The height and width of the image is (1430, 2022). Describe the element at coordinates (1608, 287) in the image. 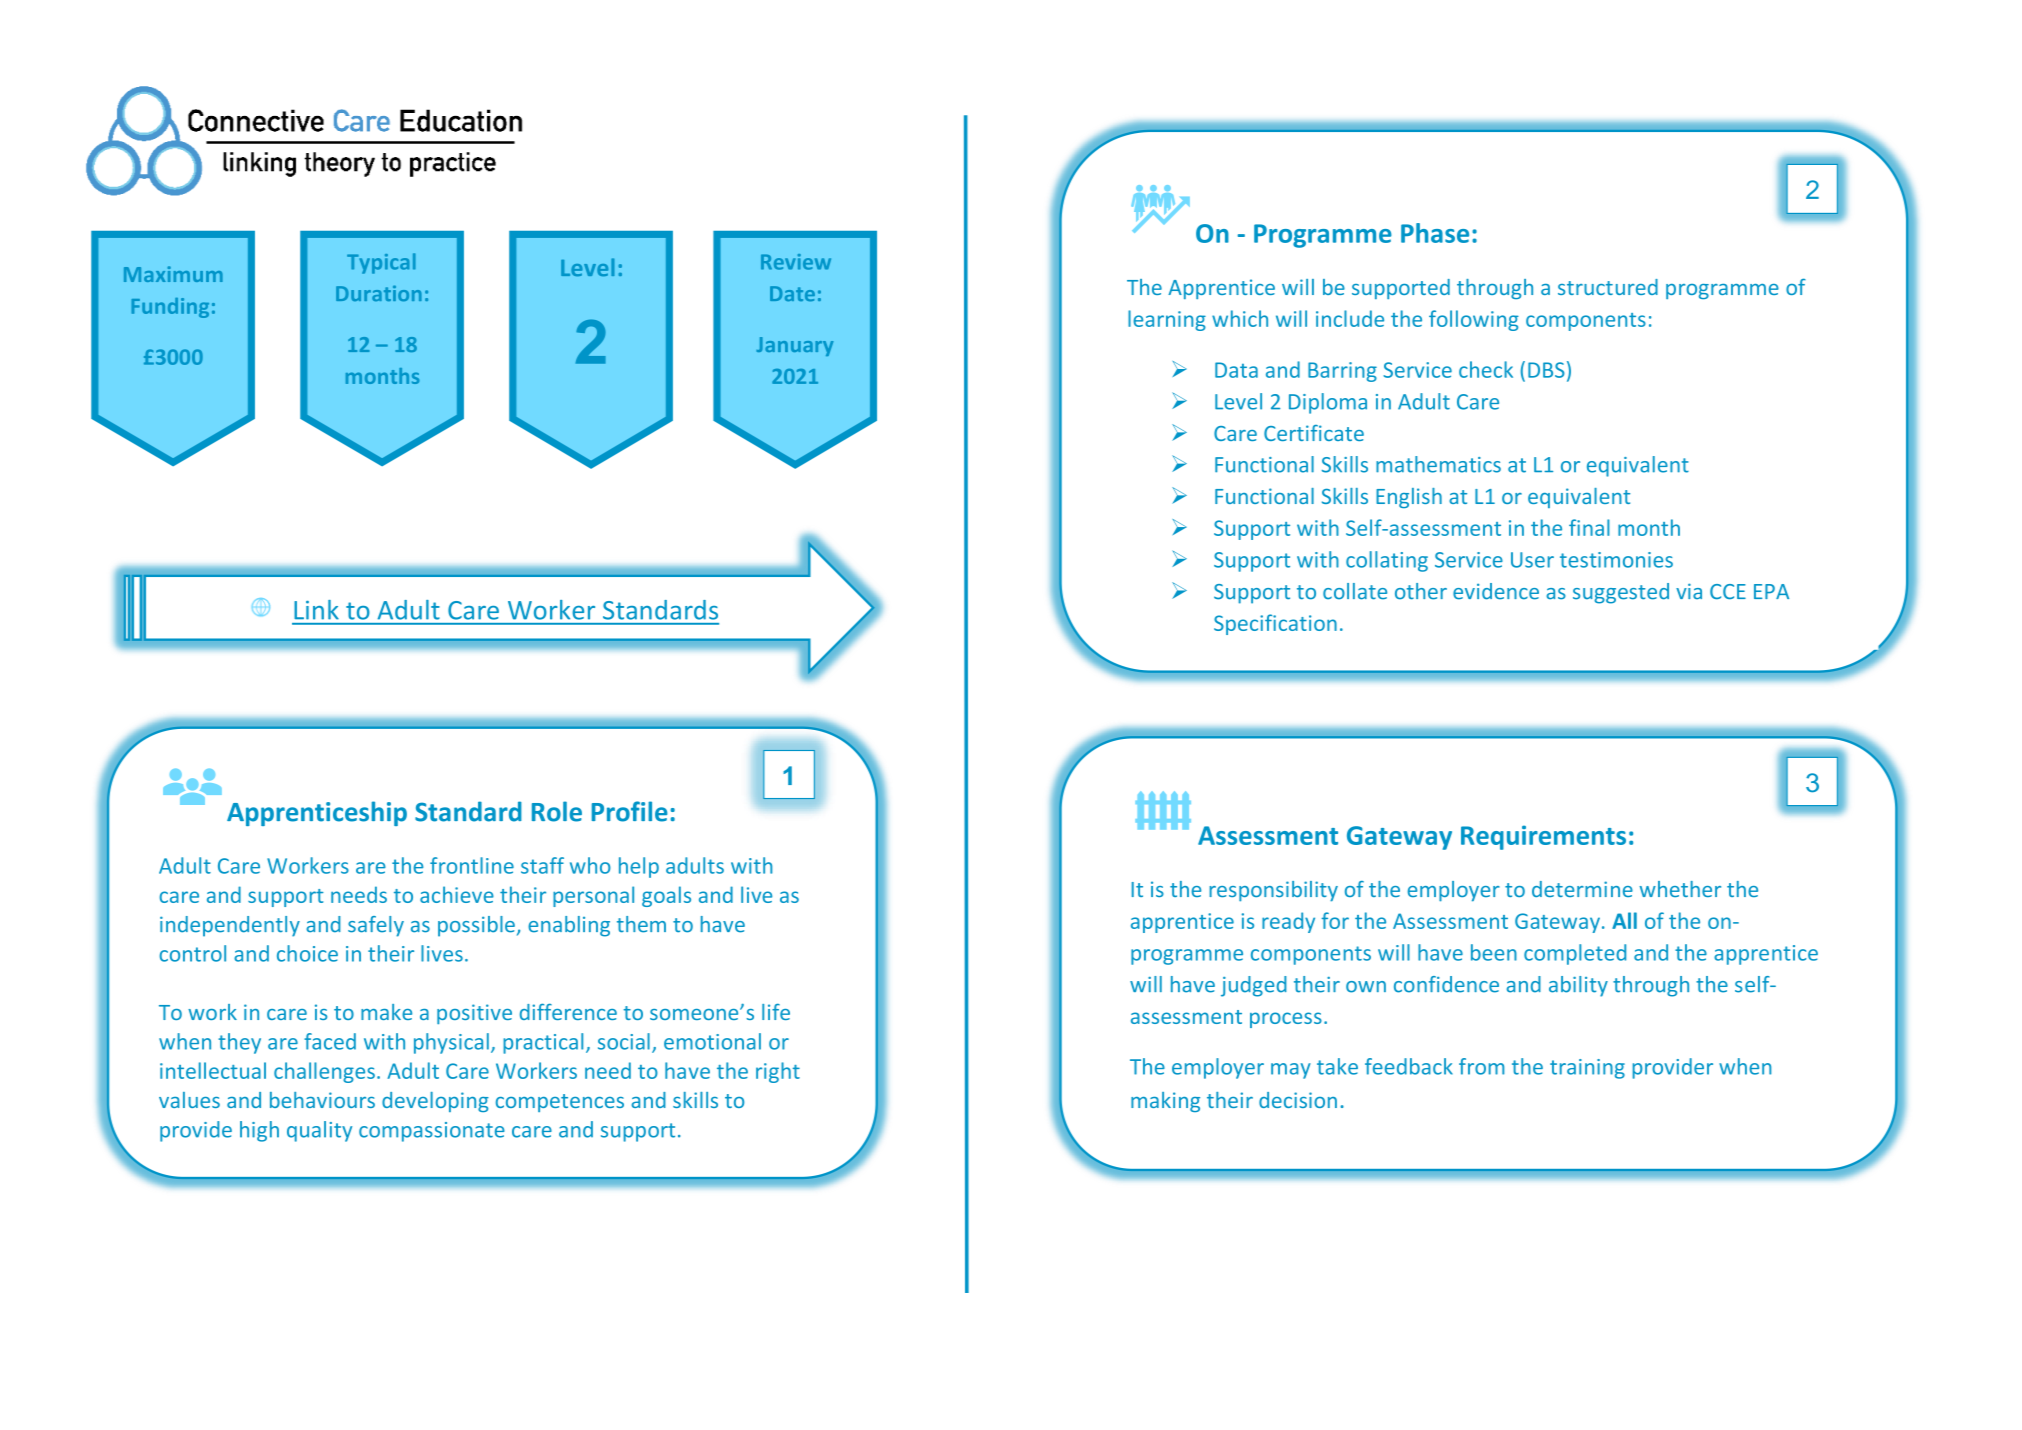

I see `structured` at that location.
